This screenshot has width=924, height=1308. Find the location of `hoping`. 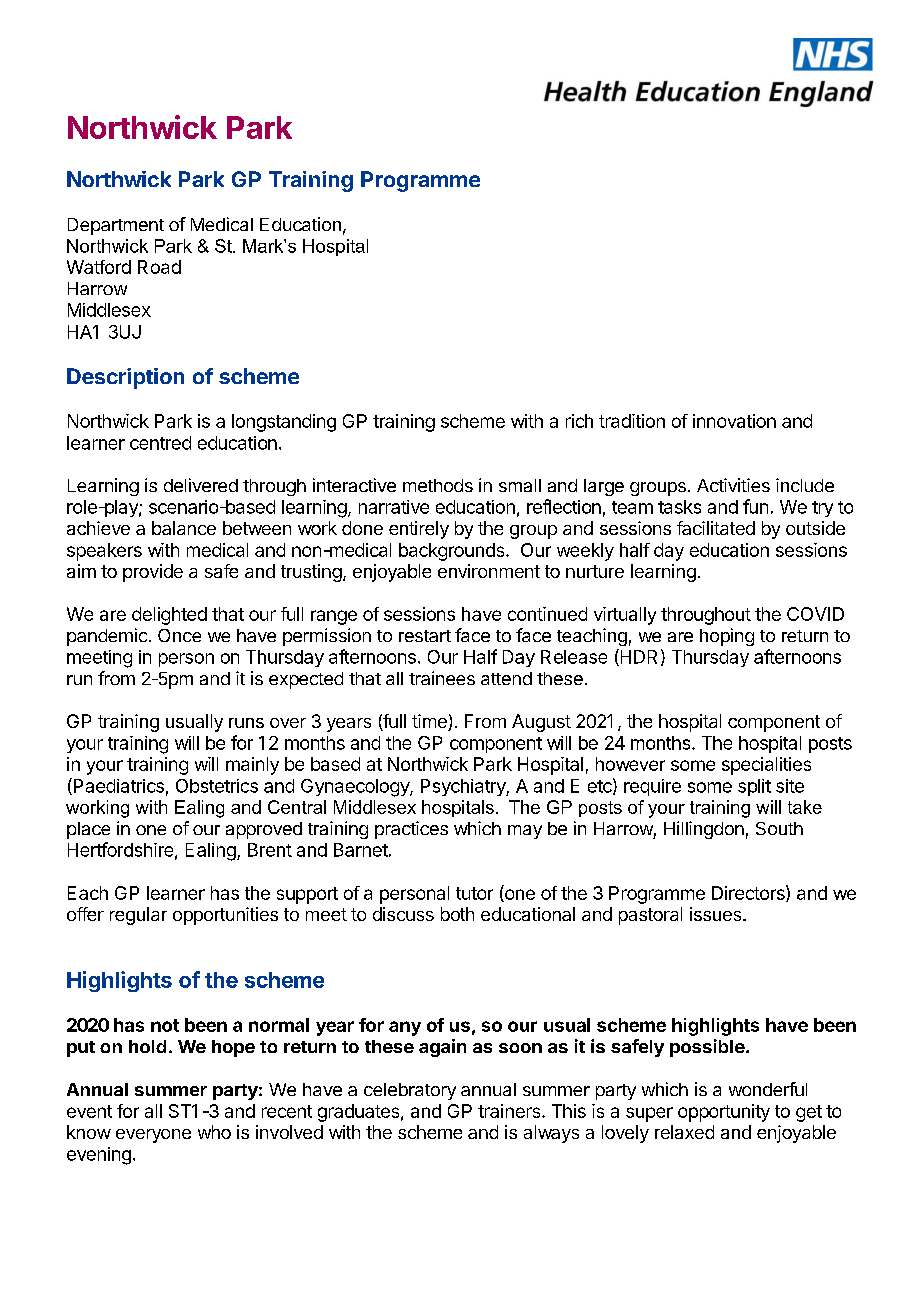

hoping is located at coordinates (727, 637).
